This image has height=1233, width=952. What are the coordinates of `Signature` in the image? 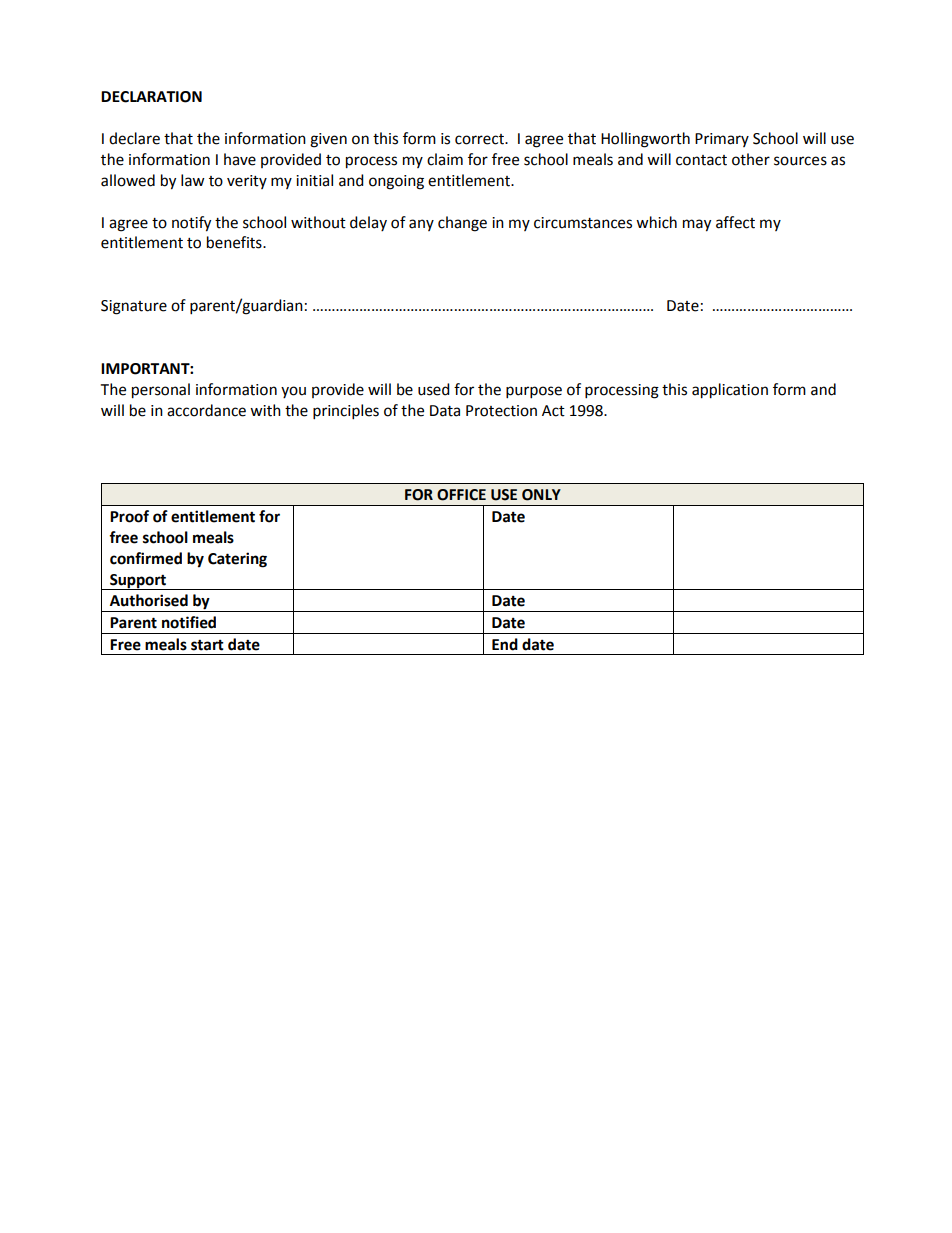 It's located at (134, 307).
